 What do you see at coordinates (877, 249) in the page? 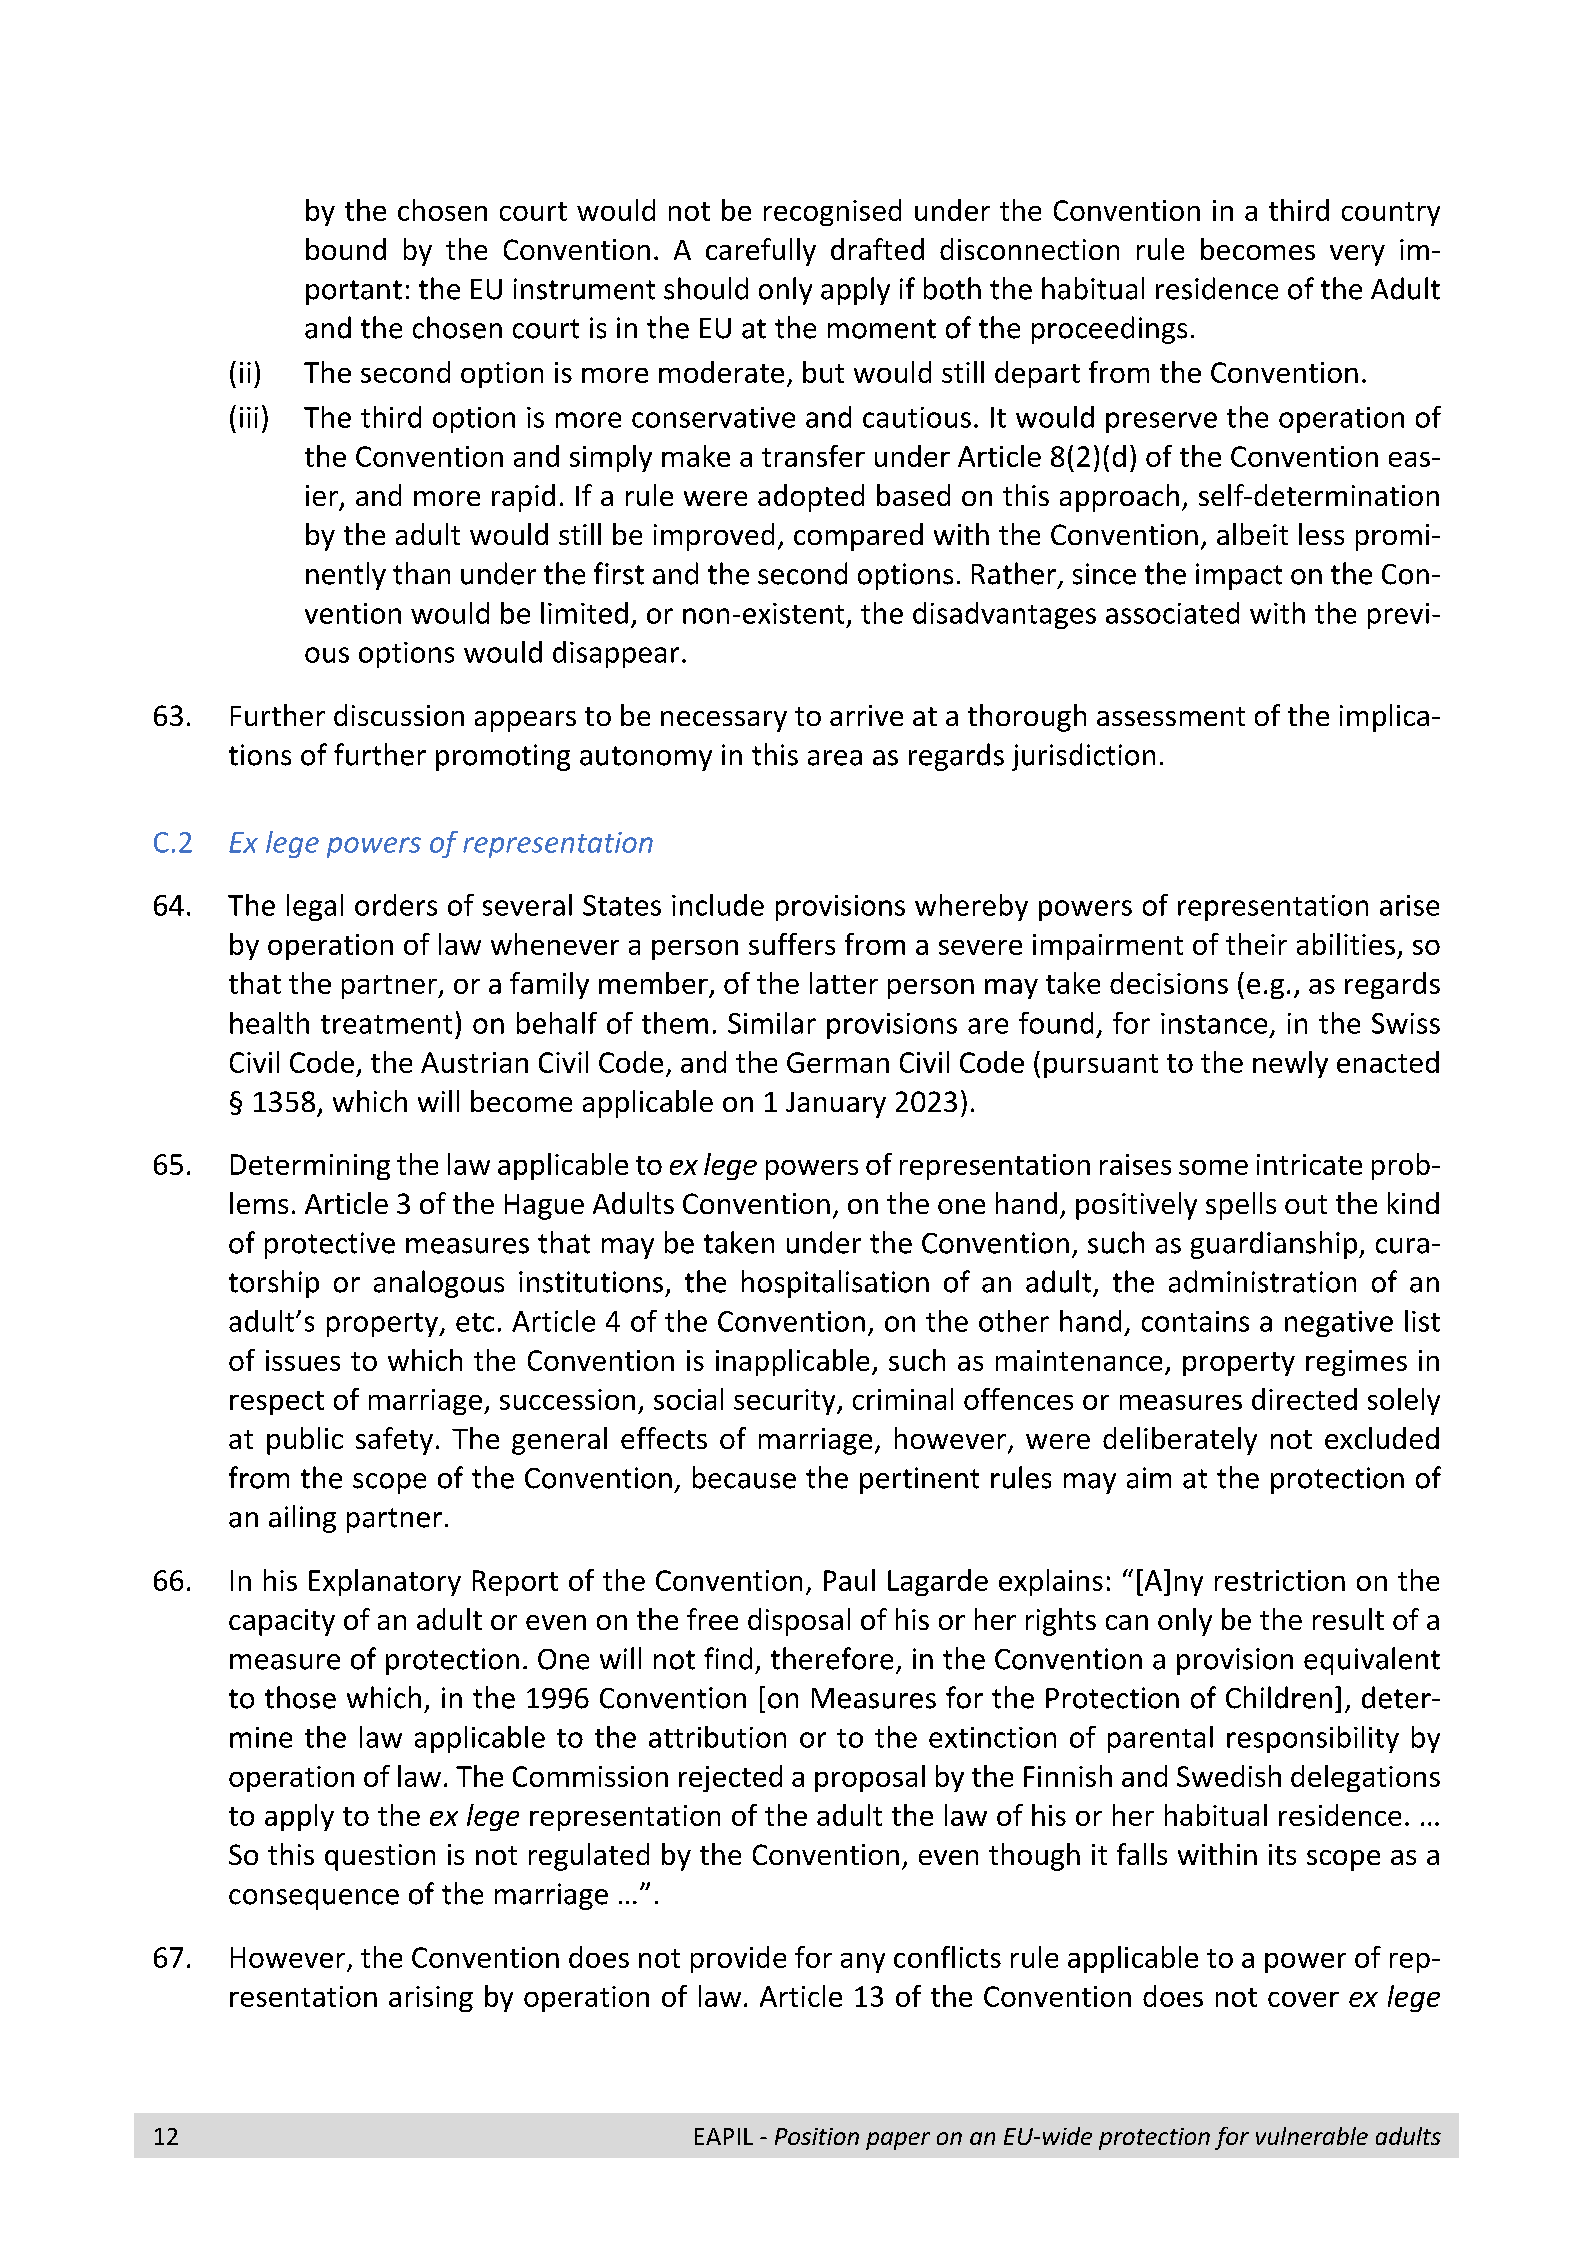
I see `drafted` at bounding box center [877, 249].
